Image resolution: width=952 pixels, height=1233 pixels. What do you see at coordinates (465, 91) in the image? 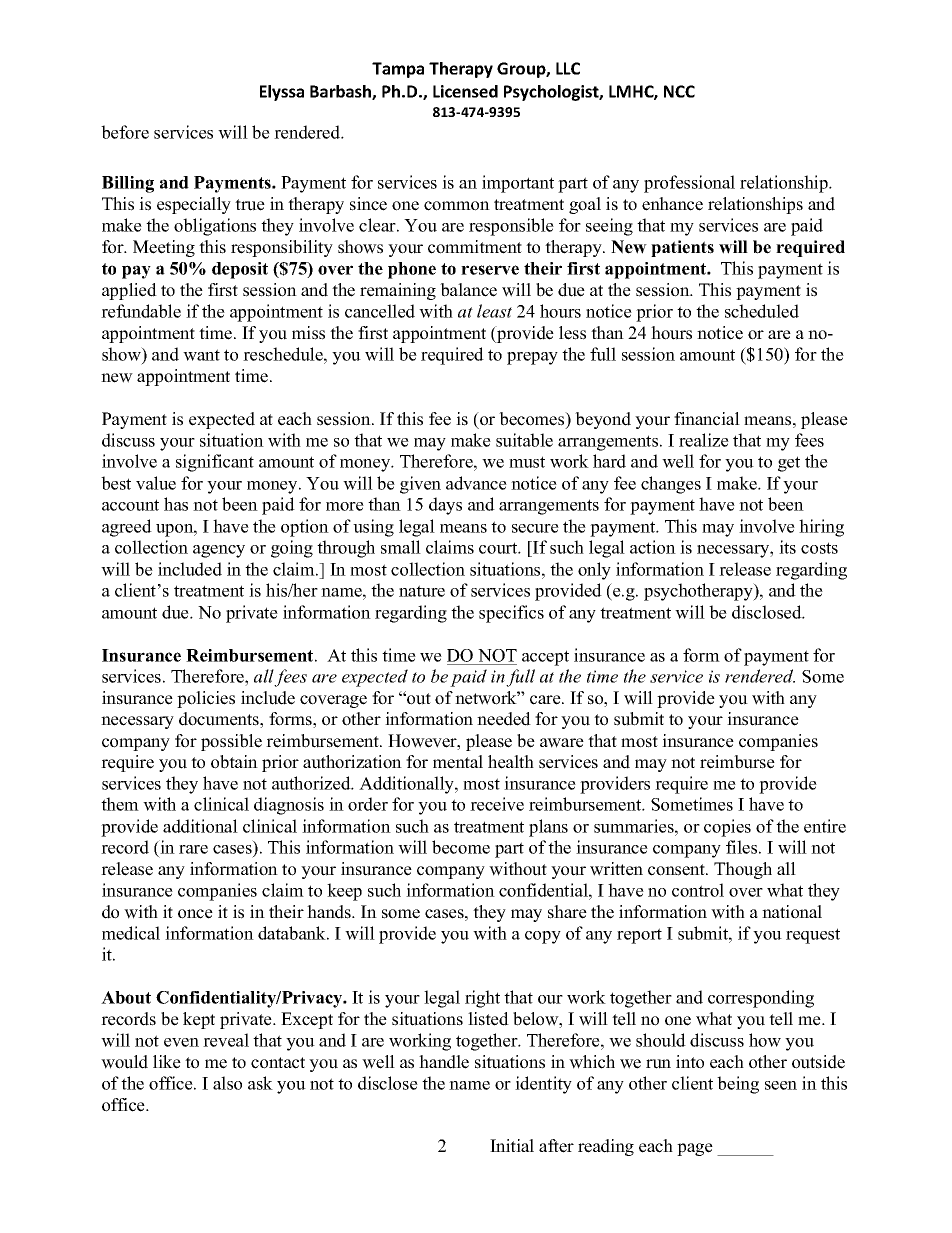
I see `Licensed` at bounding box center [465, 91].
